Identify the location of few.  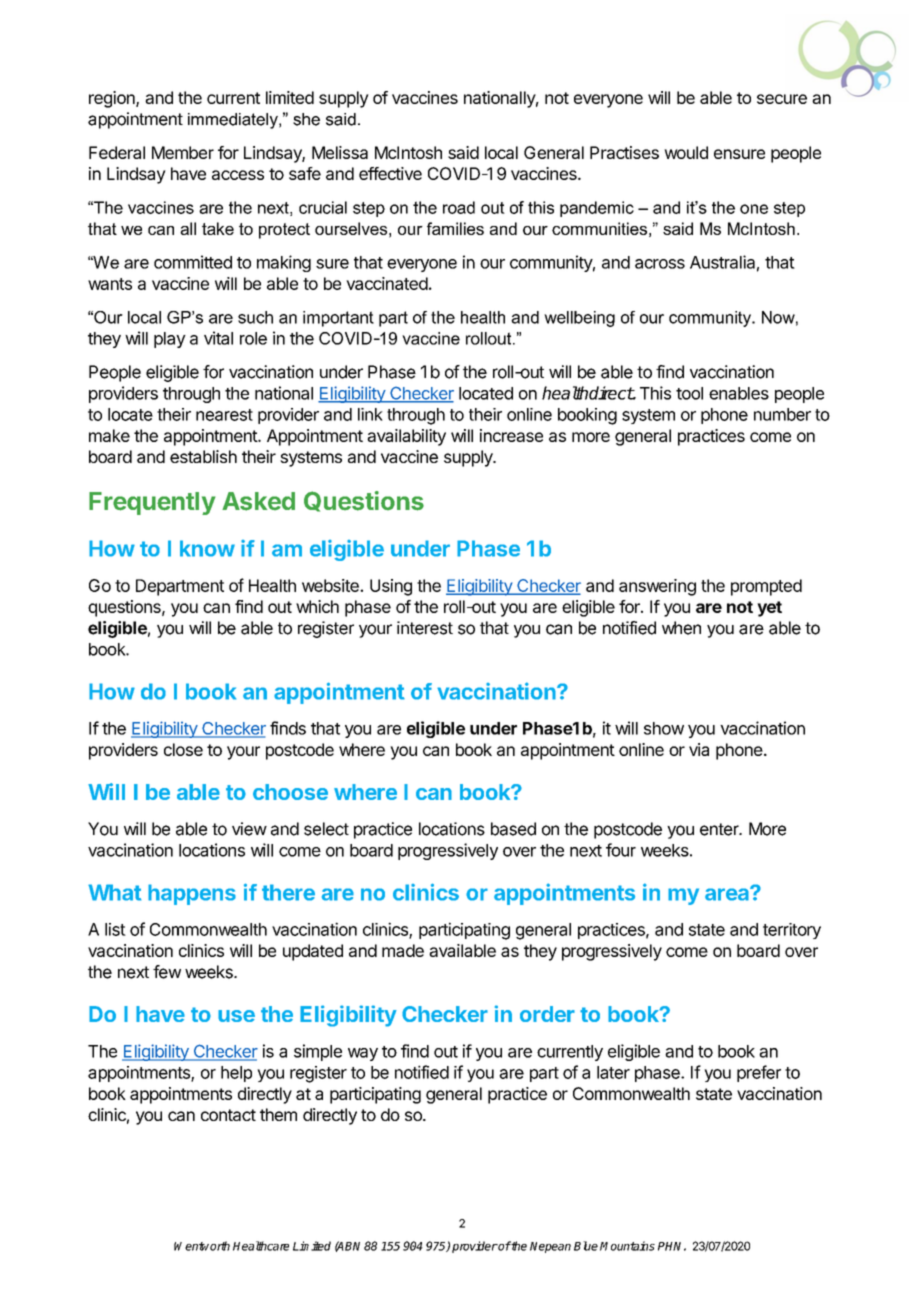
(167, 972).
